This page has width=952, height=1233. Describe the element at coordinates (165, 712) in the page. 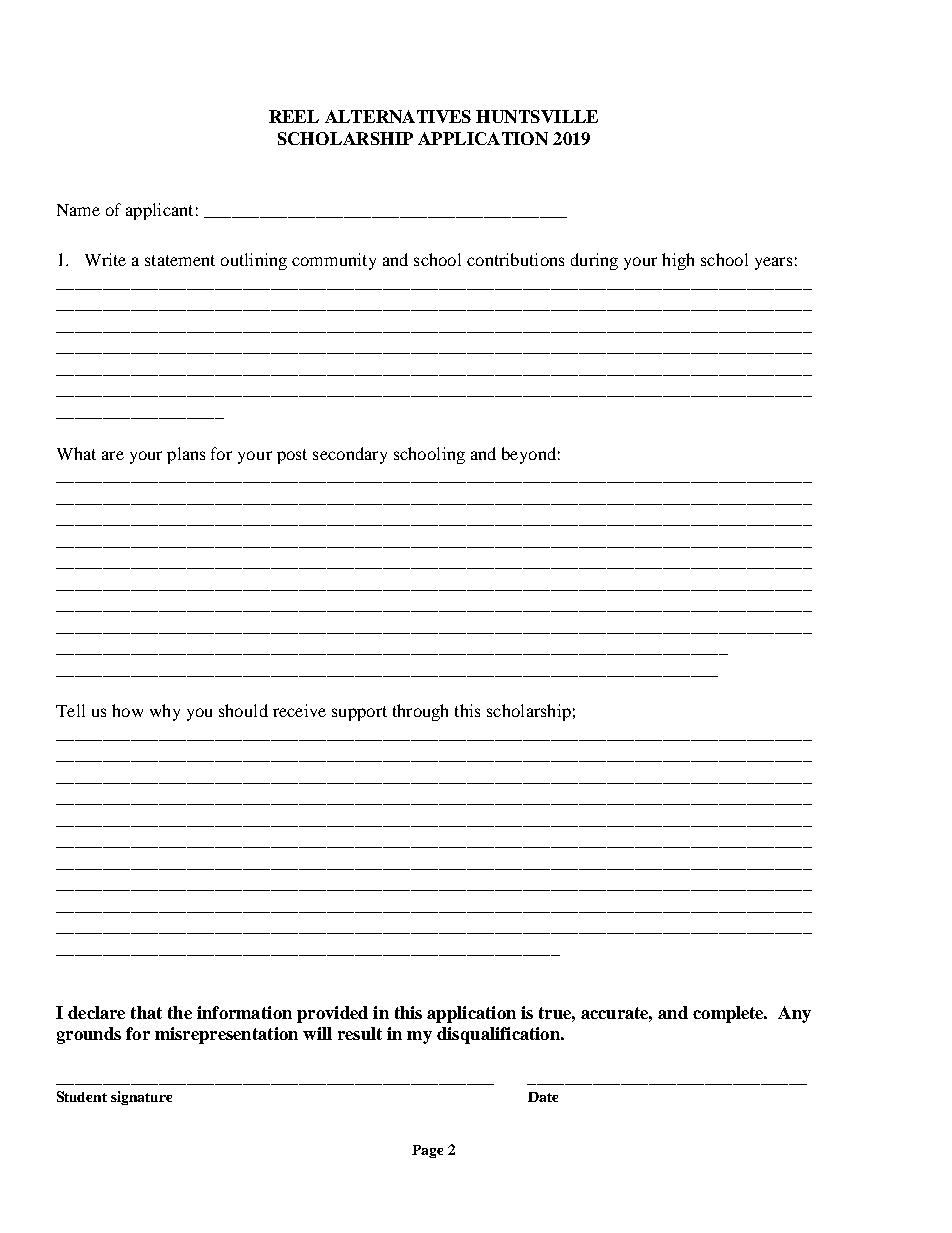

I see `why` at that location.
